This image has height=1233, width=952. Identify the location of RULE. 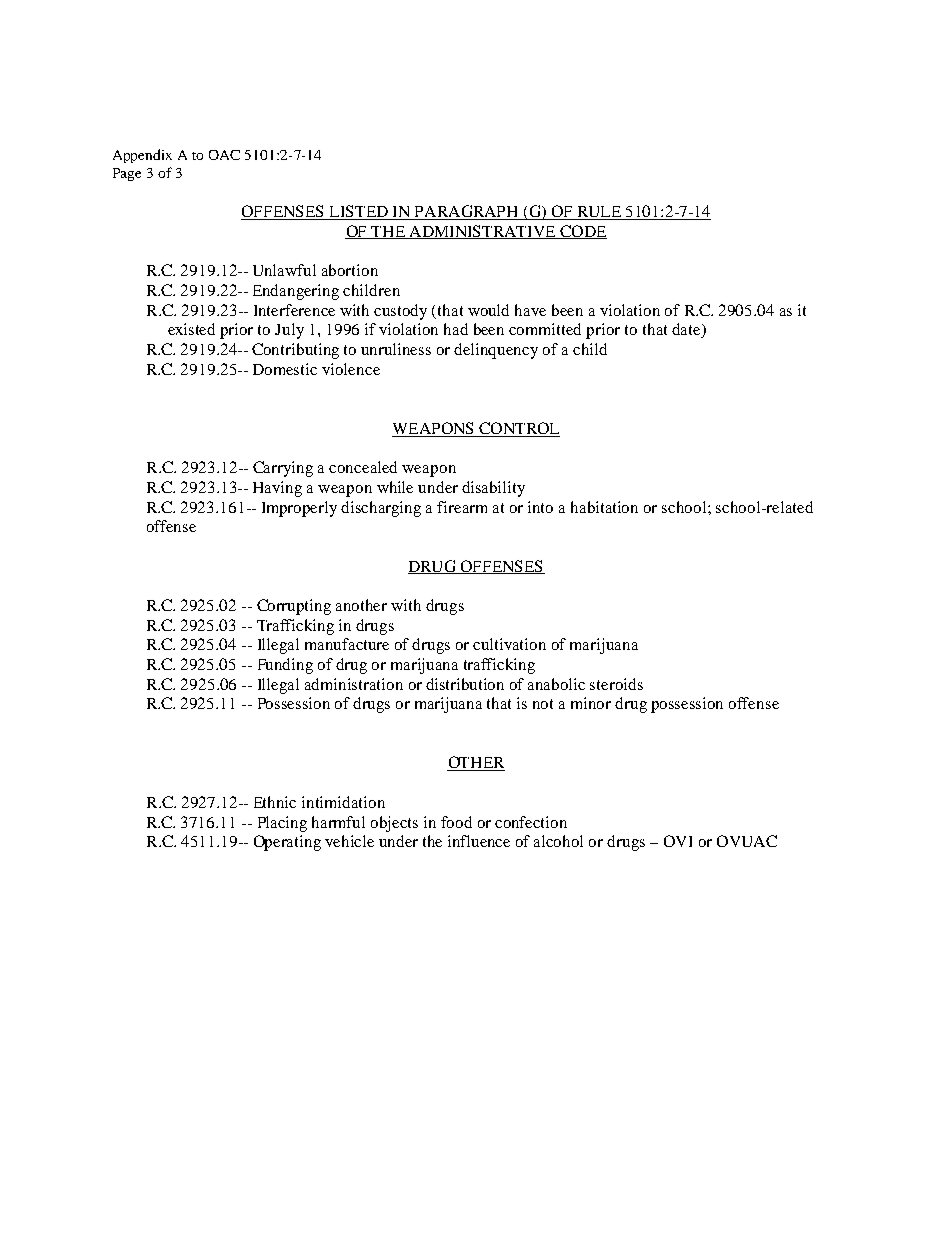
(599, 213).
